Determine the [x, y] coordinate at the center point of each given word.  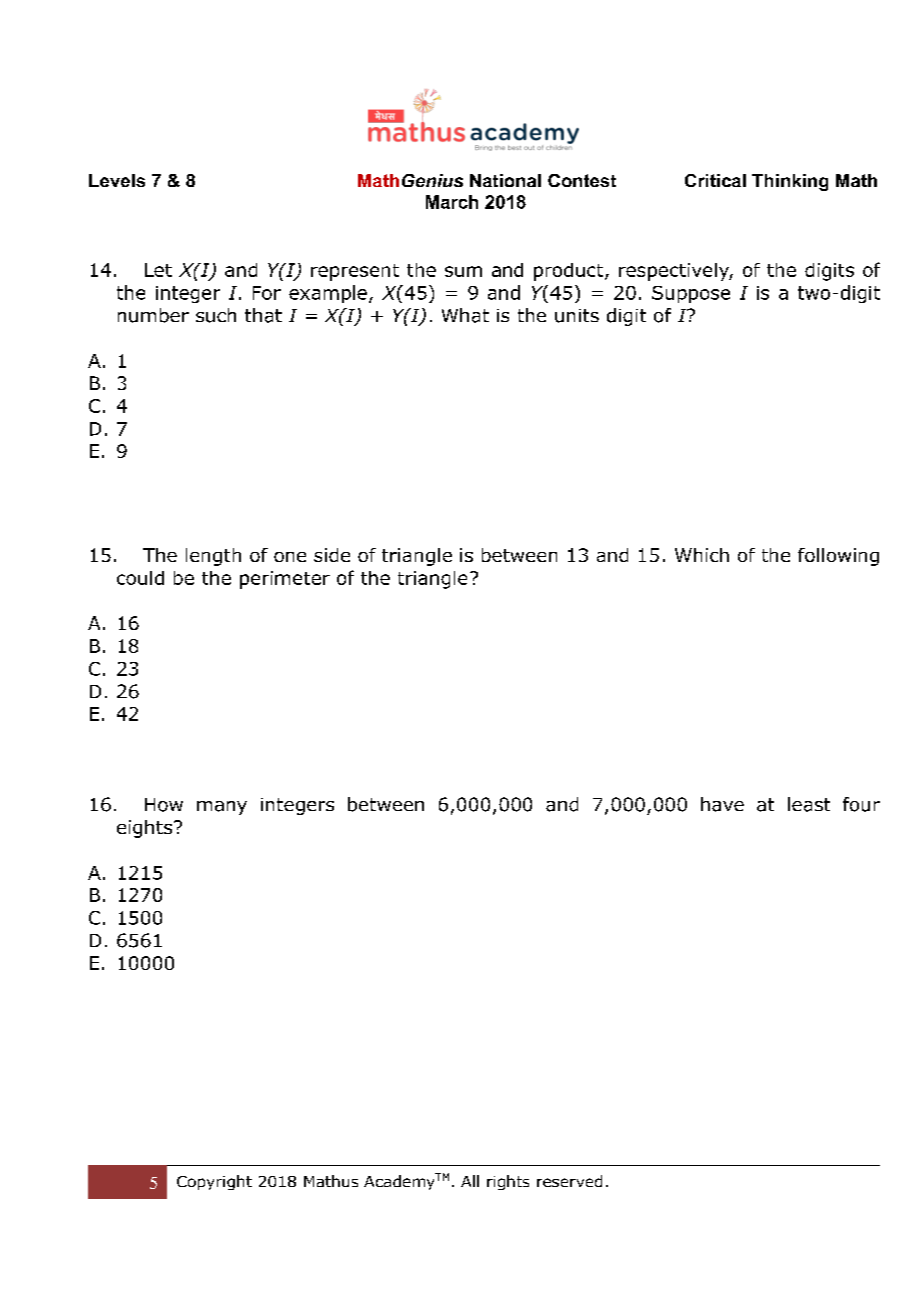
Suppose [691, 294]
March [452, 202]
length [213, 557]
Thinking [790, 182]
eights [146, 829]
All [470, 1181]
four [861, 804]
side [332, 555]
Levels [117, 180]
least [809, 804]
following [838, 557]
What [465, 315]
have [722, 804]
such [216, 315]
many [222, 808]
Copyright [214, 1182]
